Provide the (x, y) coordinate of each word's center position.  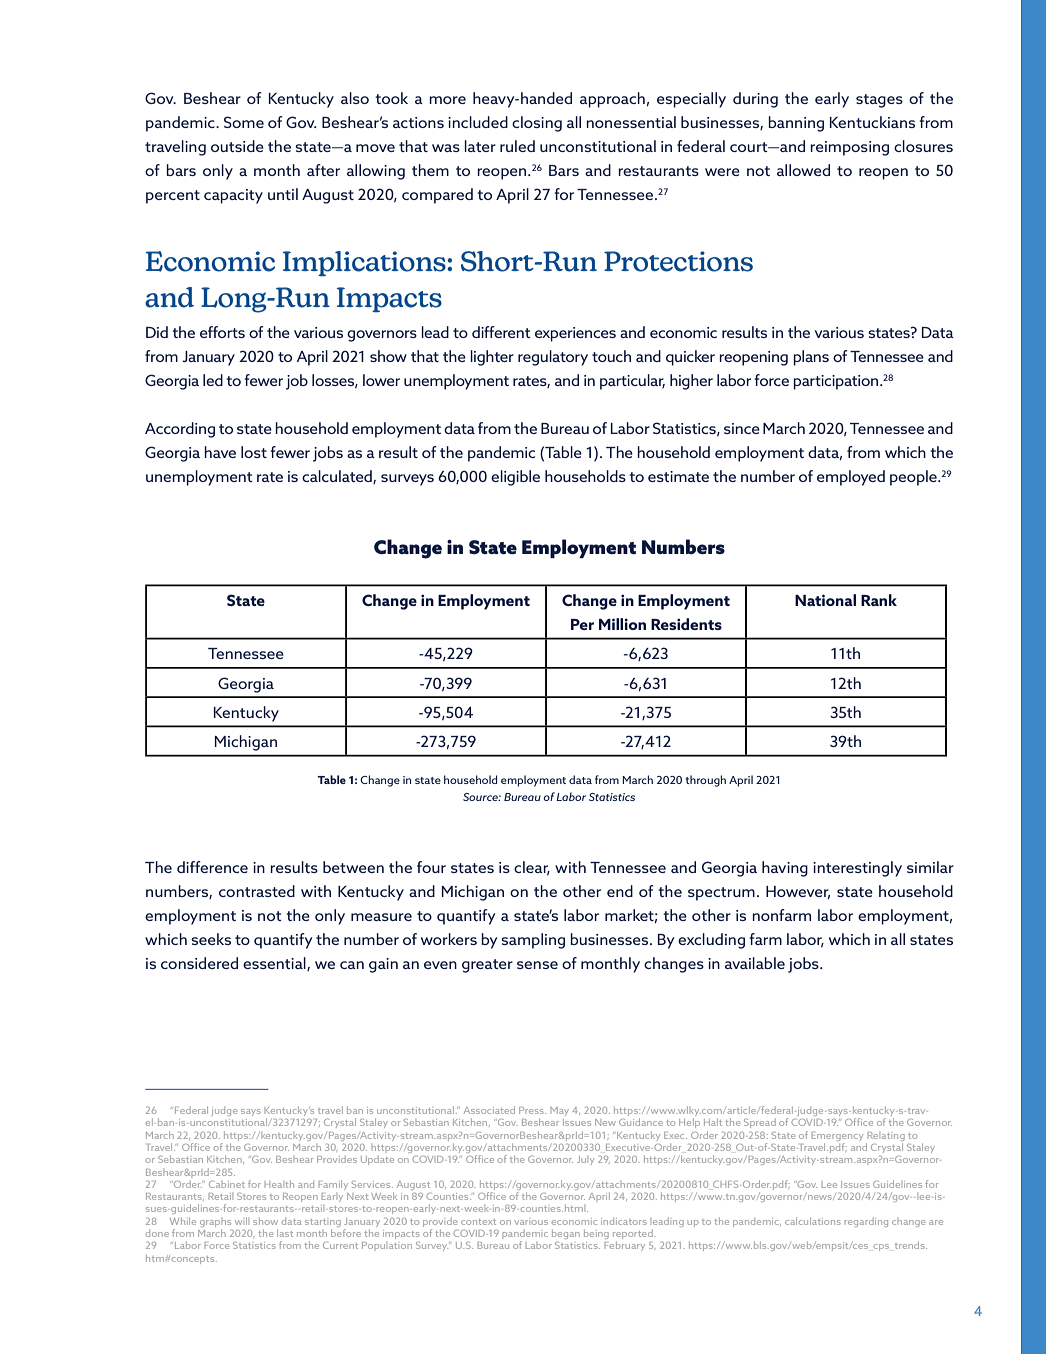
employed (851, 478)
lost (254, 452)
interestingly (857, 869)
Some (244, 122)
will (241, 1221)
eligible (515, 478)
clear (532, 868)
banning (796, 124)
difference (212, 867)
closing (537, 124)
